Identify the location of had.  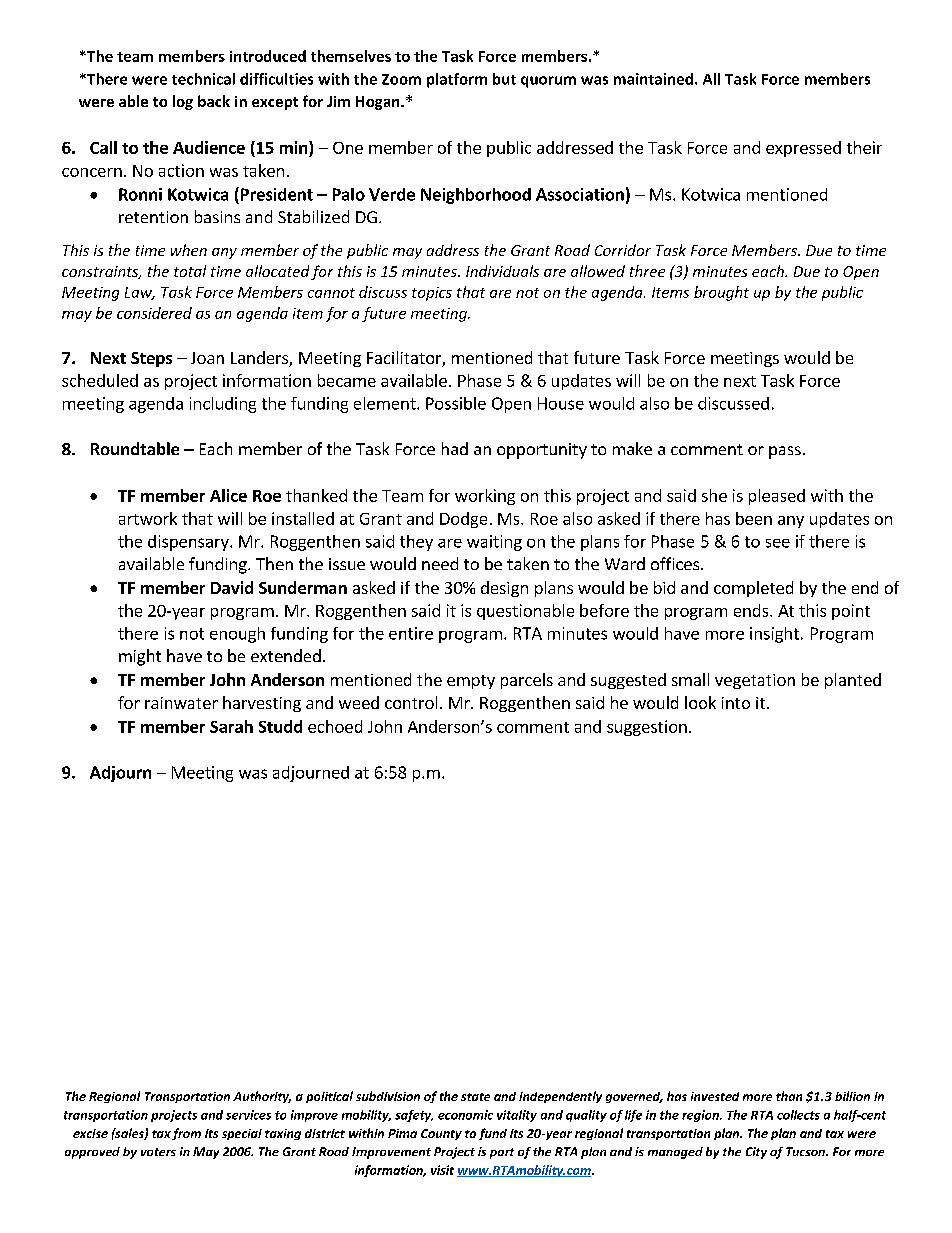
(455, 448).
